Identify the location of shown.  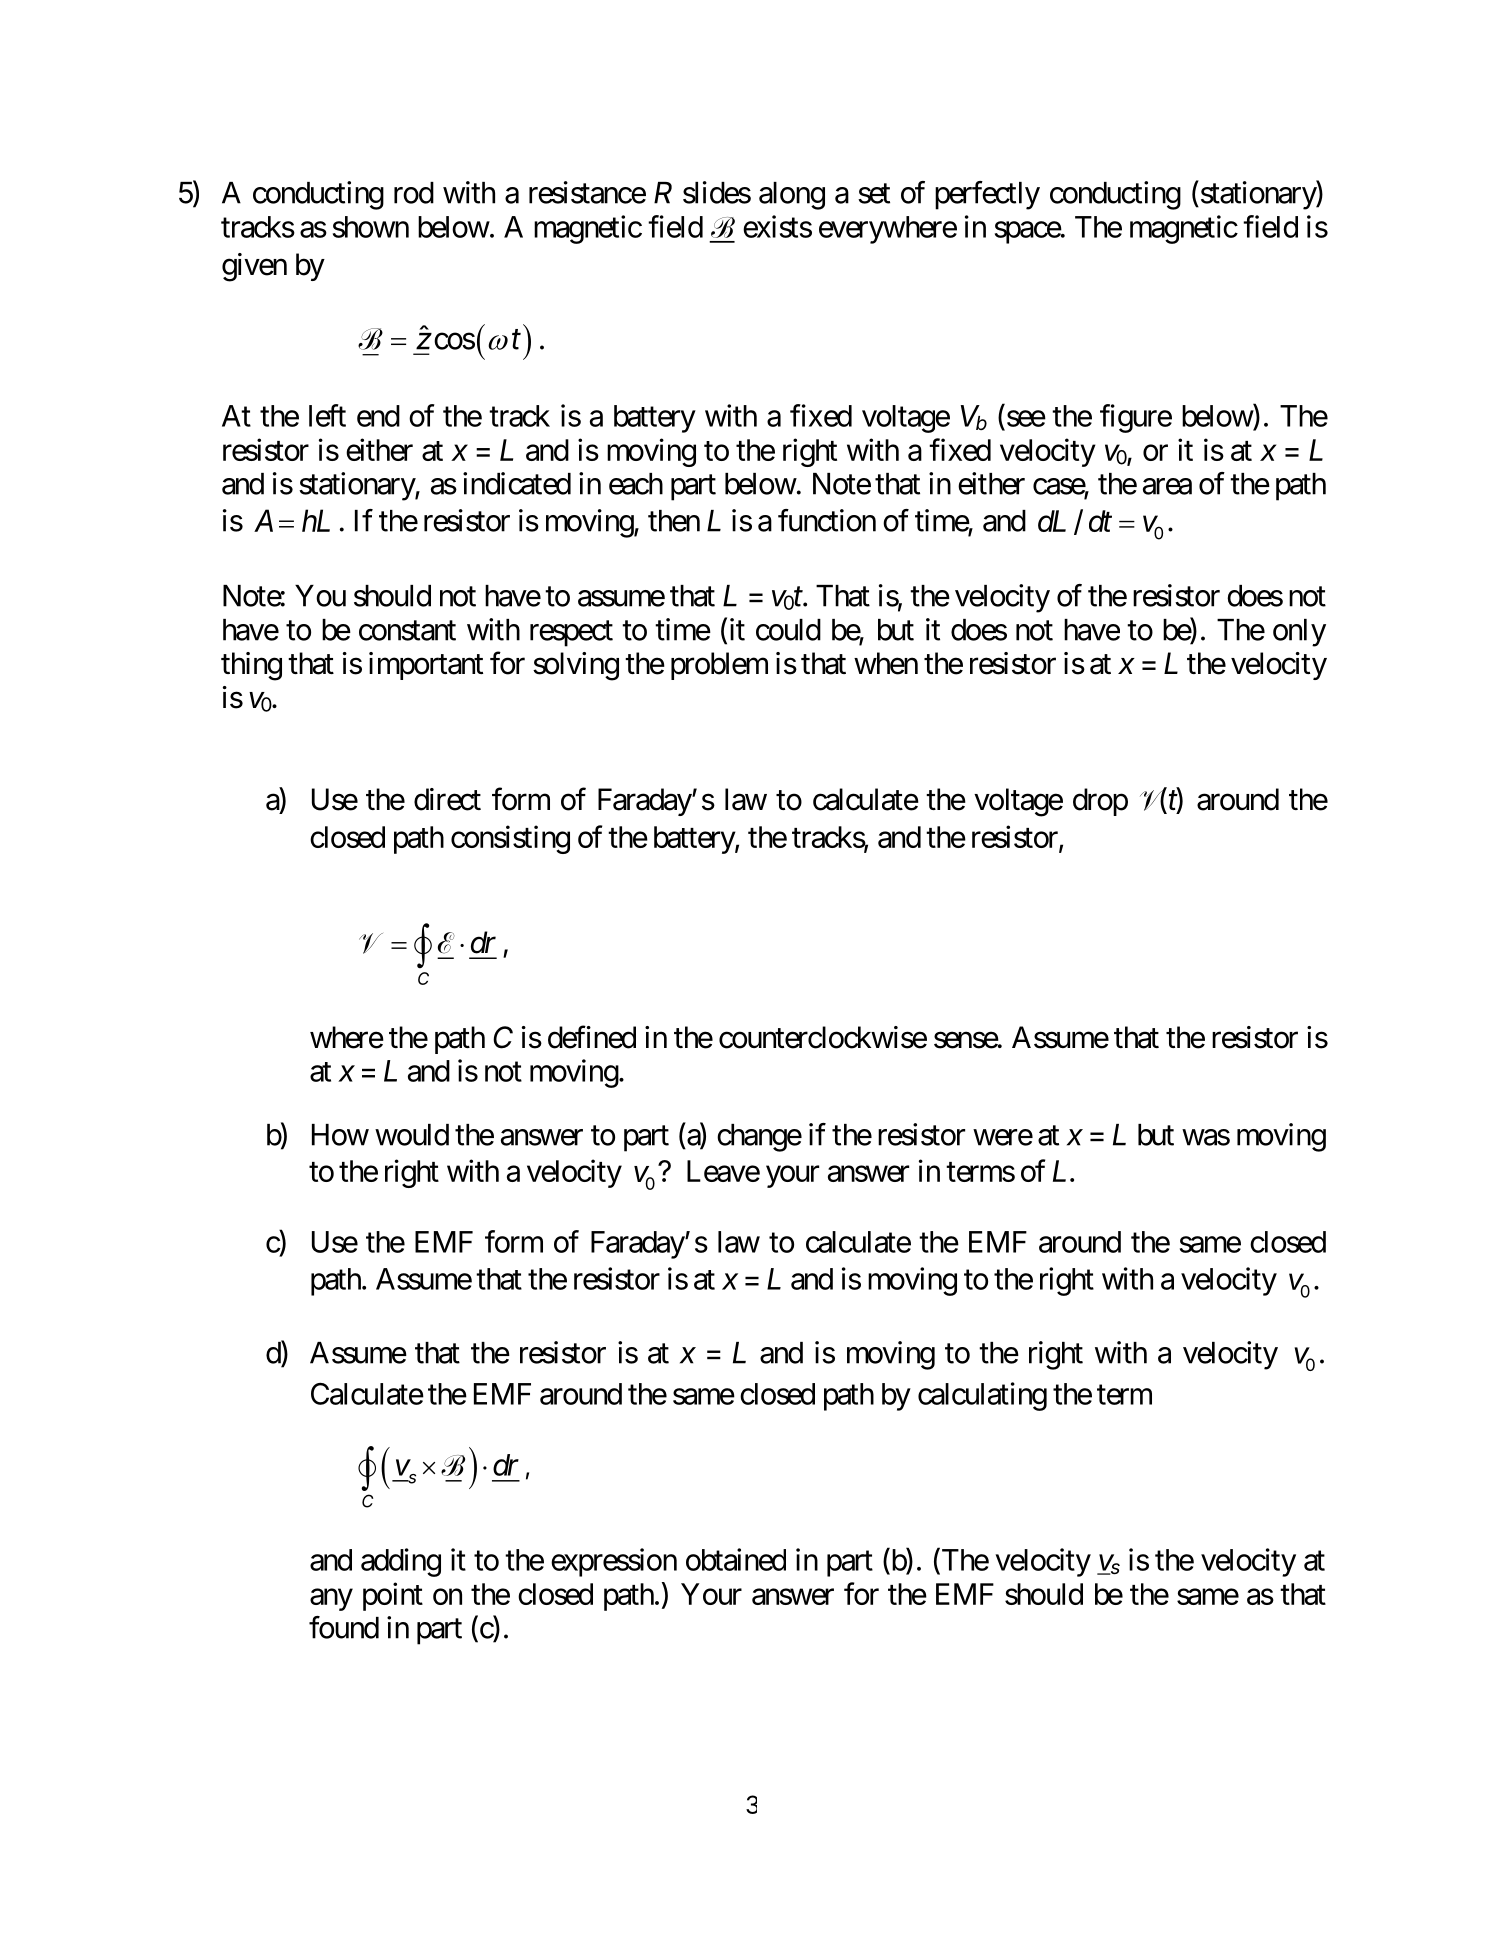
(371, 227).
